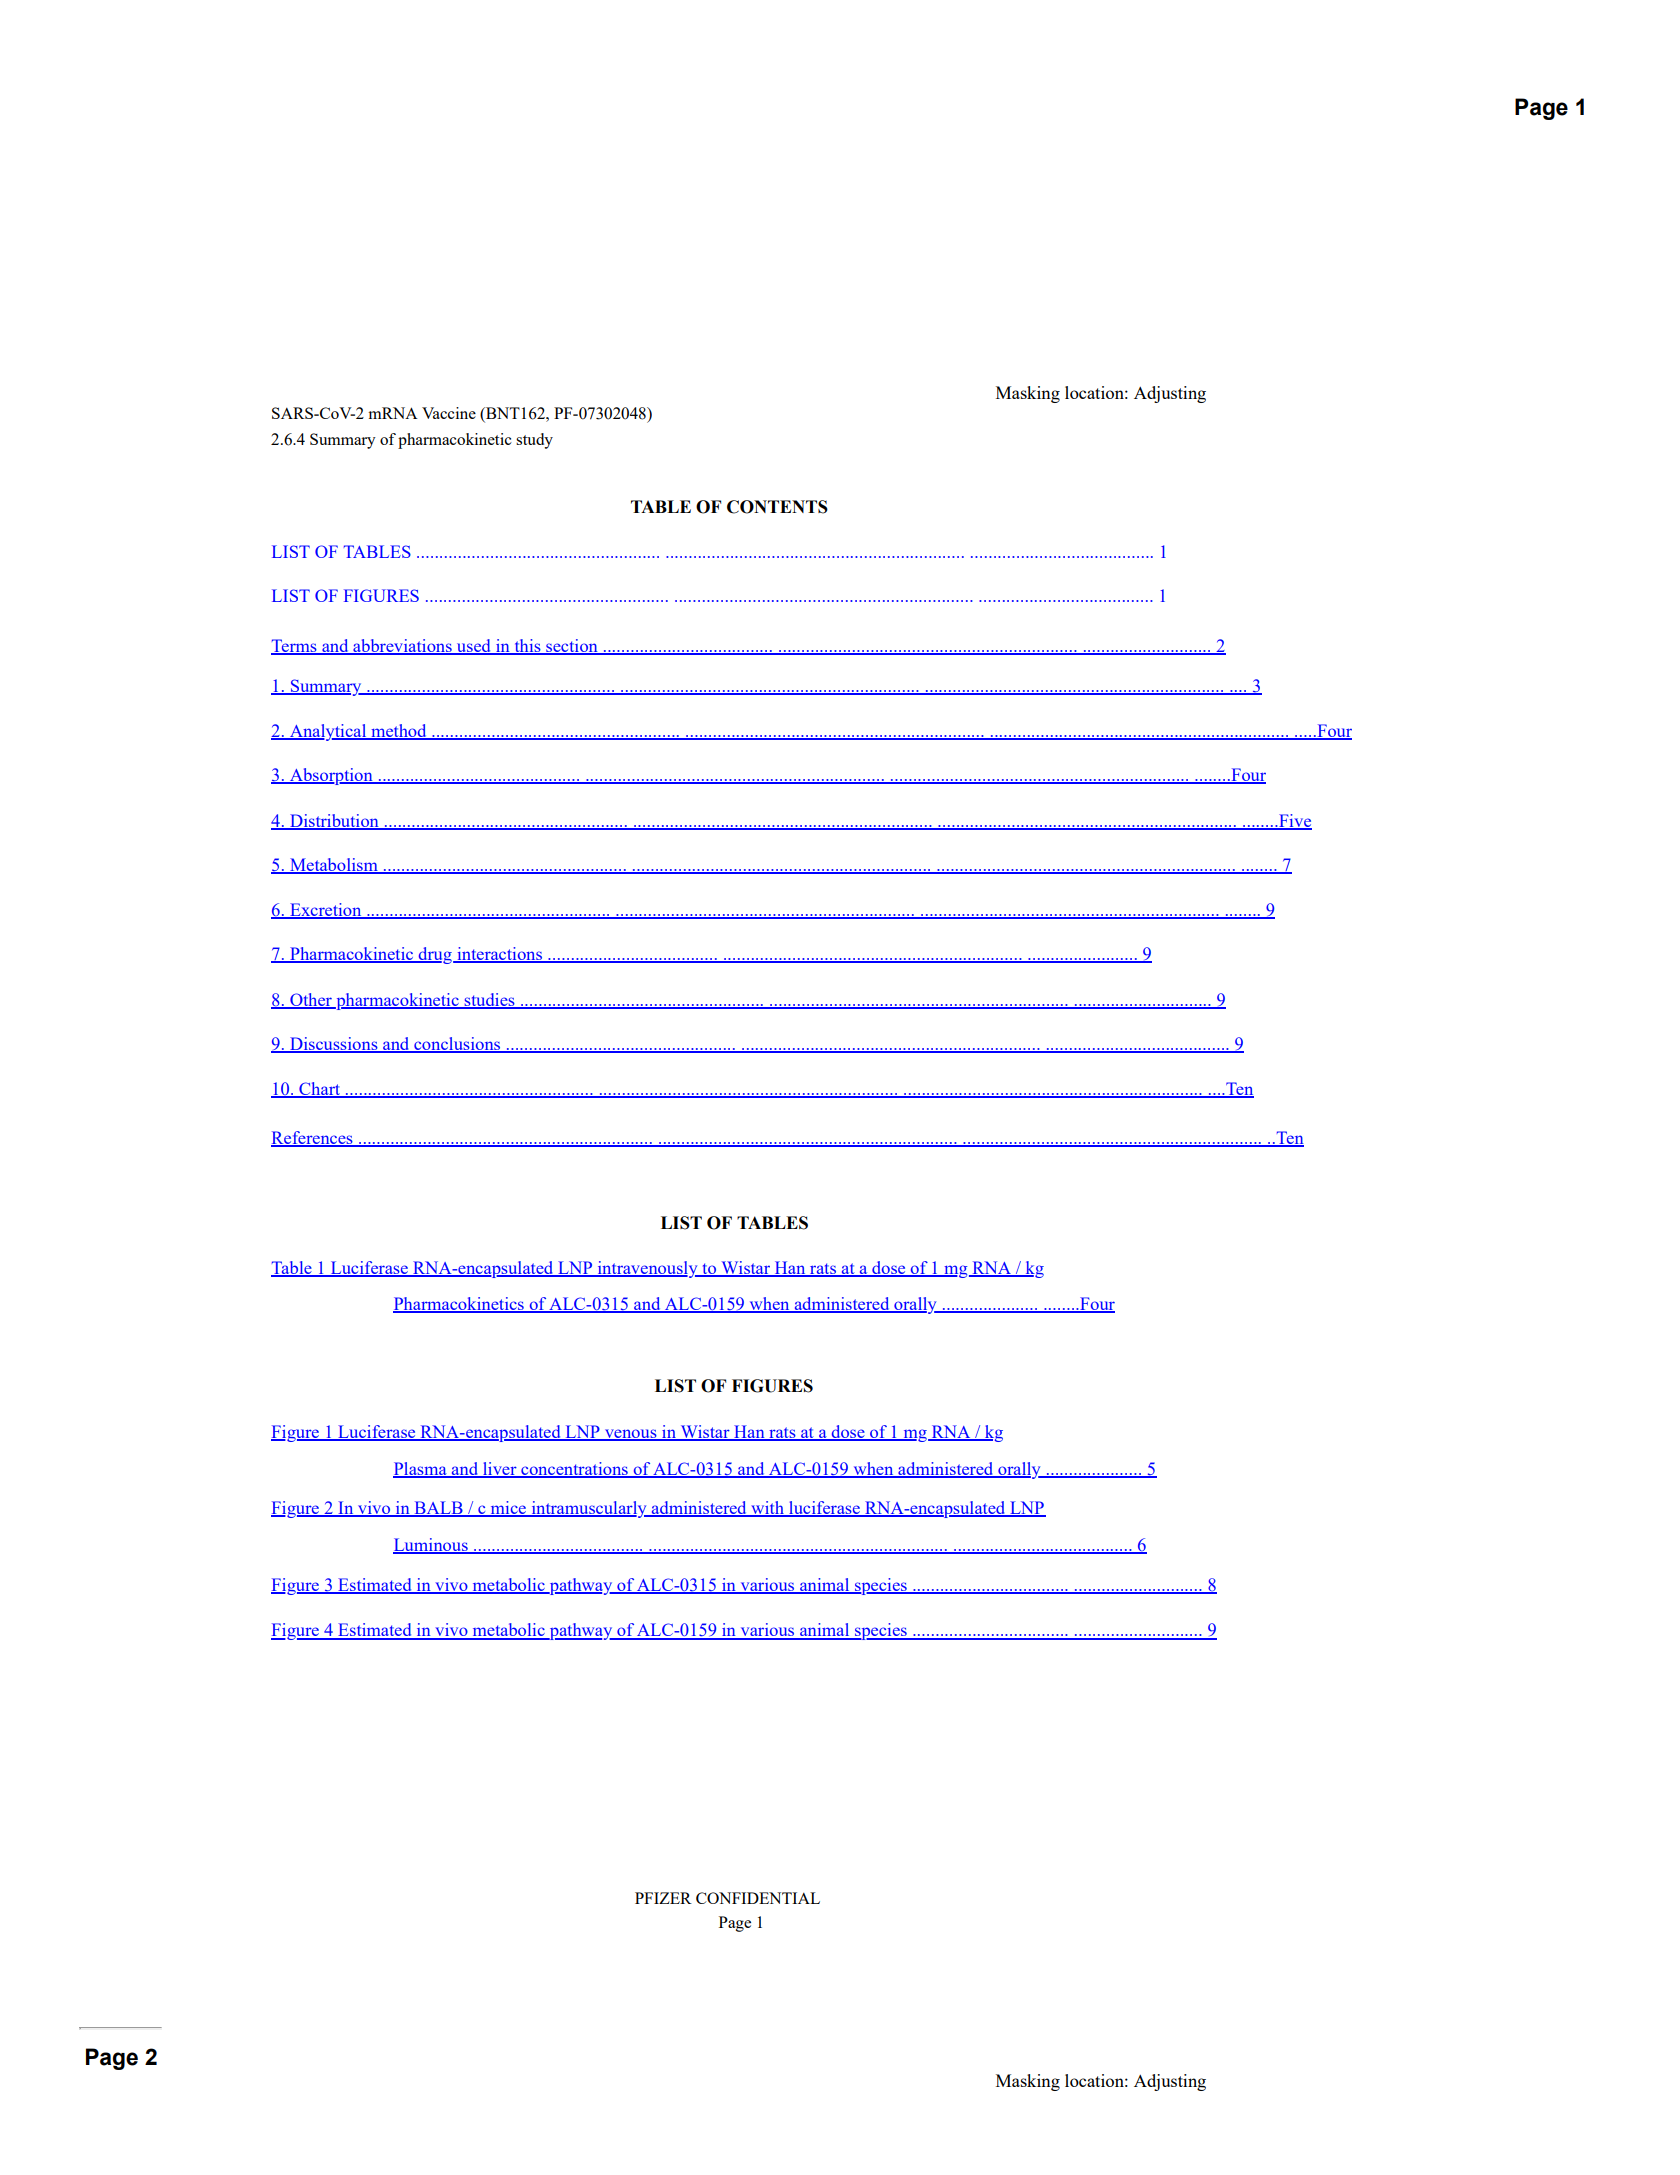  I want to click on Plasma, so click(421, 1469).
